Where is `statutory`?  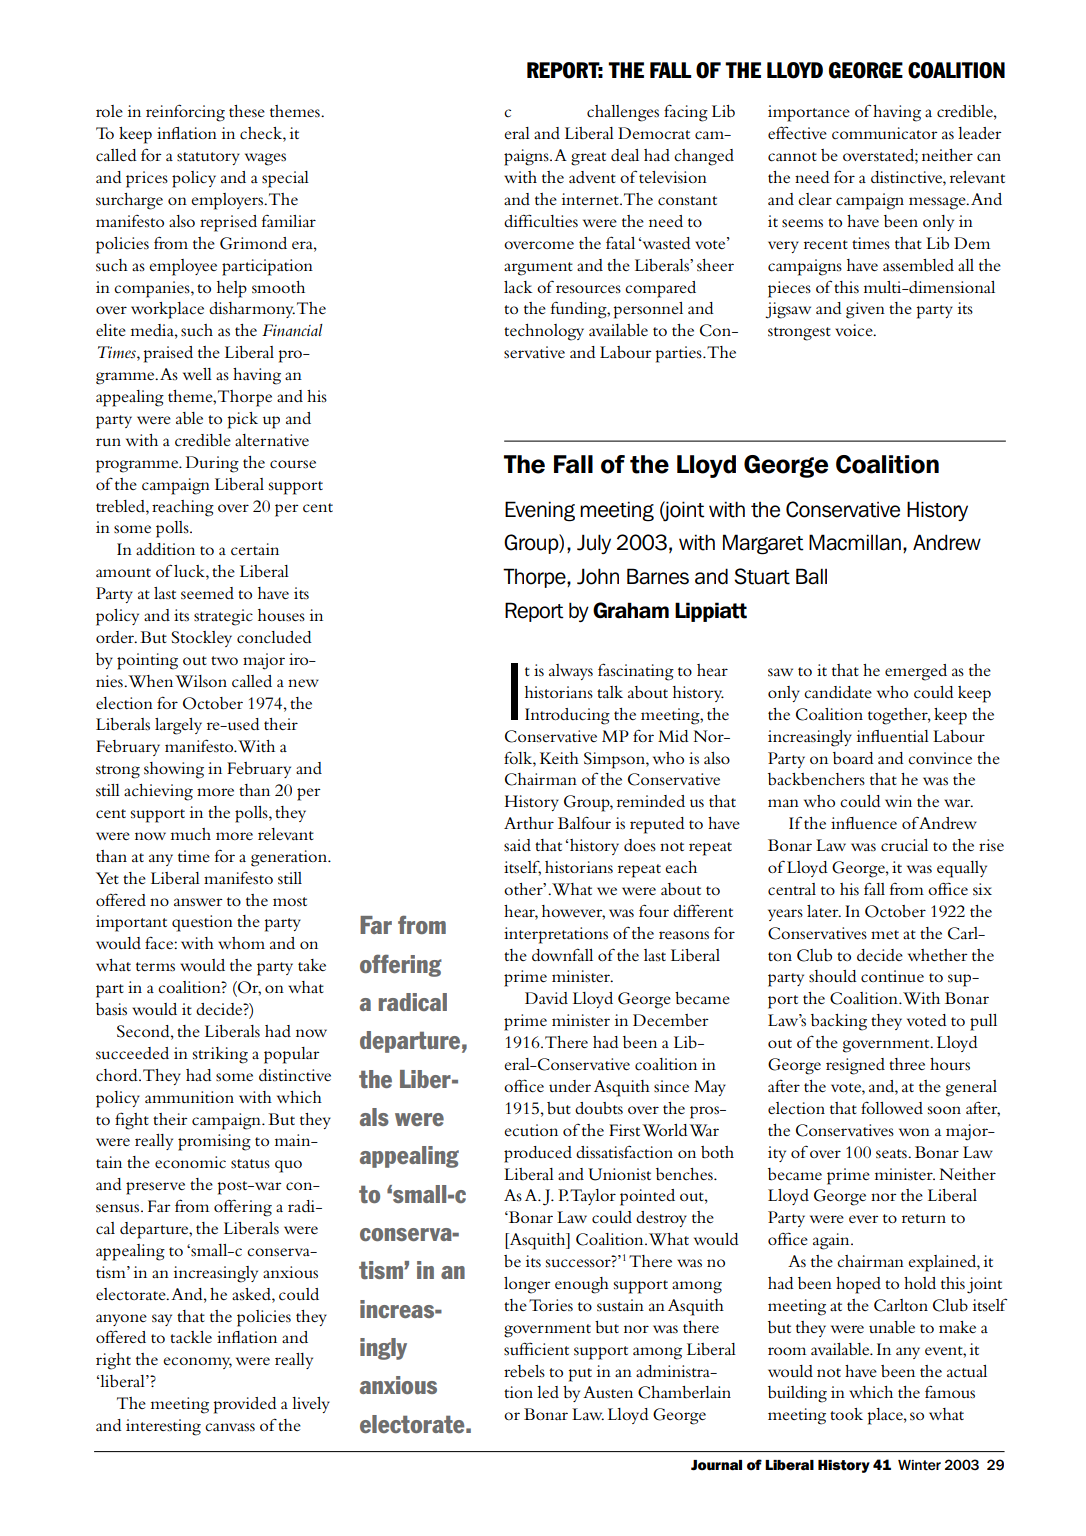 statutory is located at coordinates (208, 158).
